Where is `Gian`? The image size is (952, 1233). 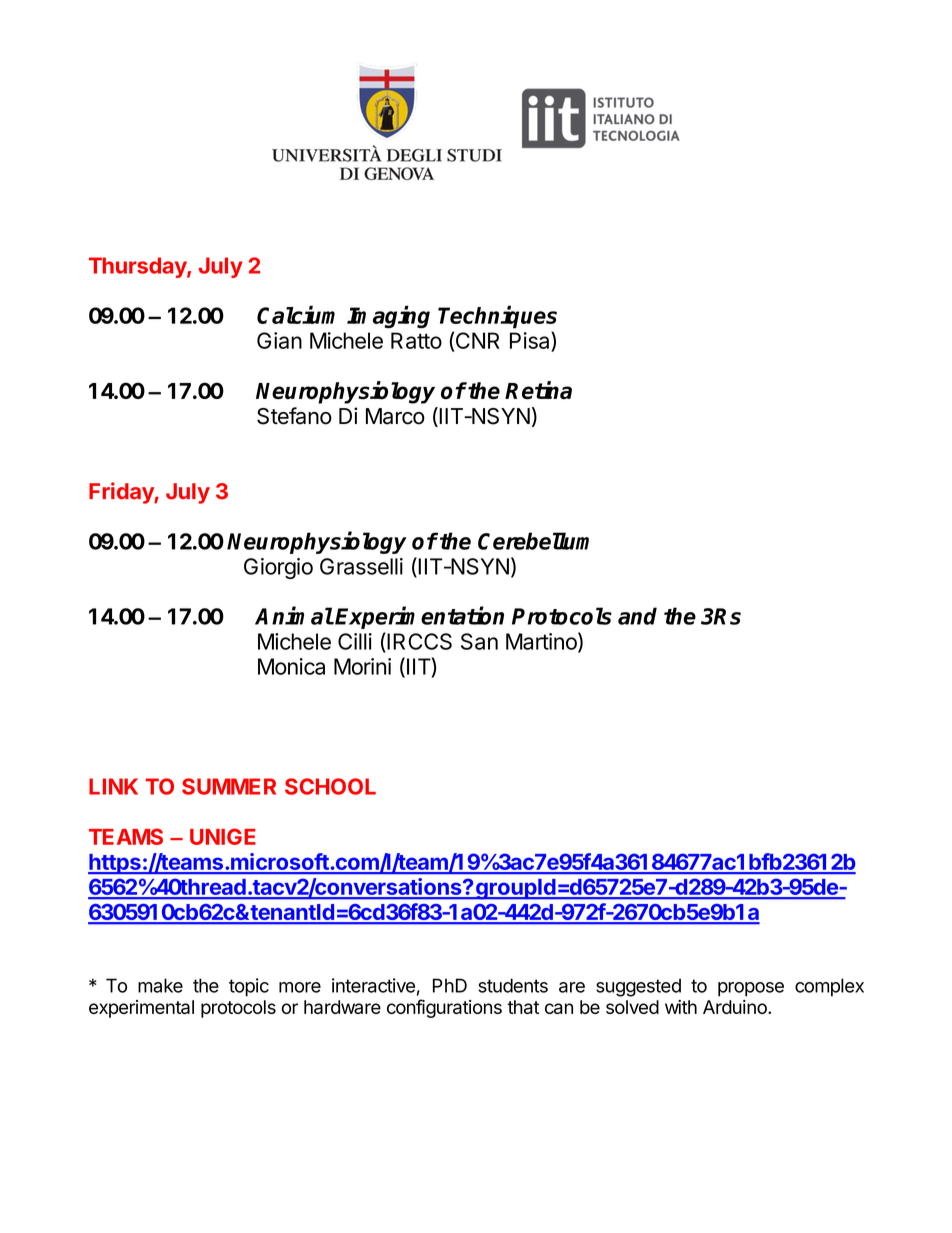 Gian is located at coordinates (279, 340).
